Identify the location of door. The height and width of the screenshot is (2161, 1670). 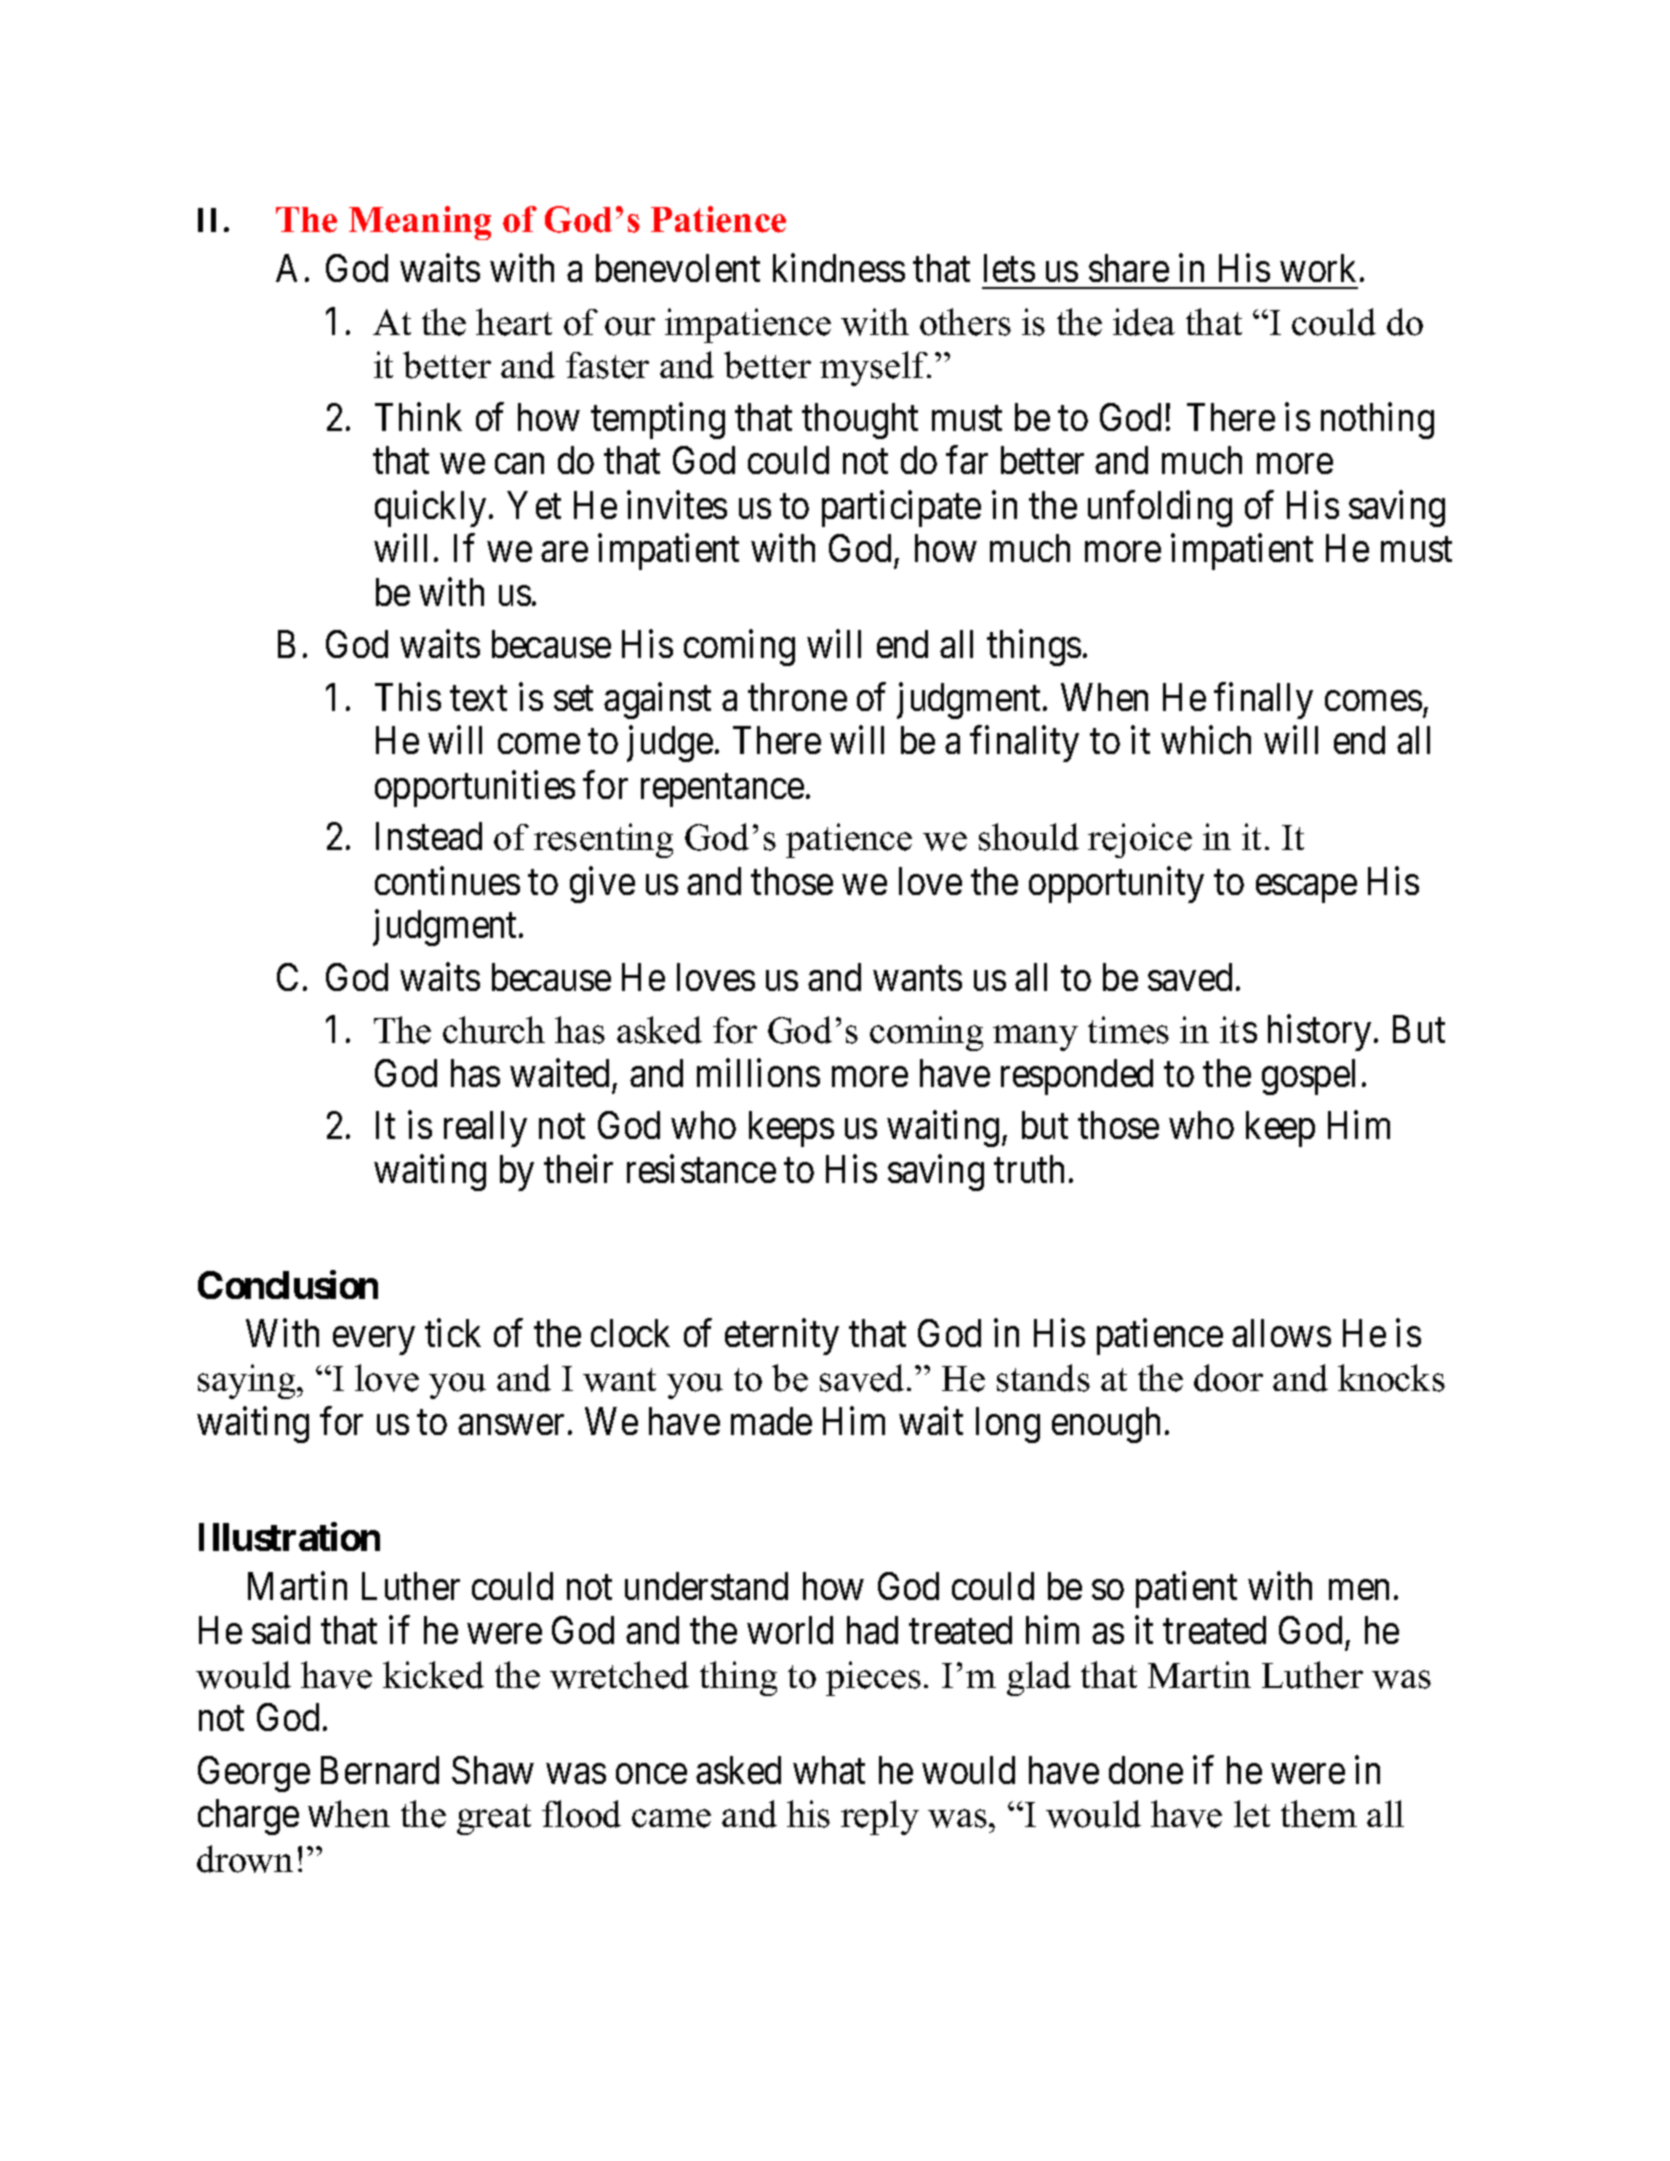
(1228, 1378).
